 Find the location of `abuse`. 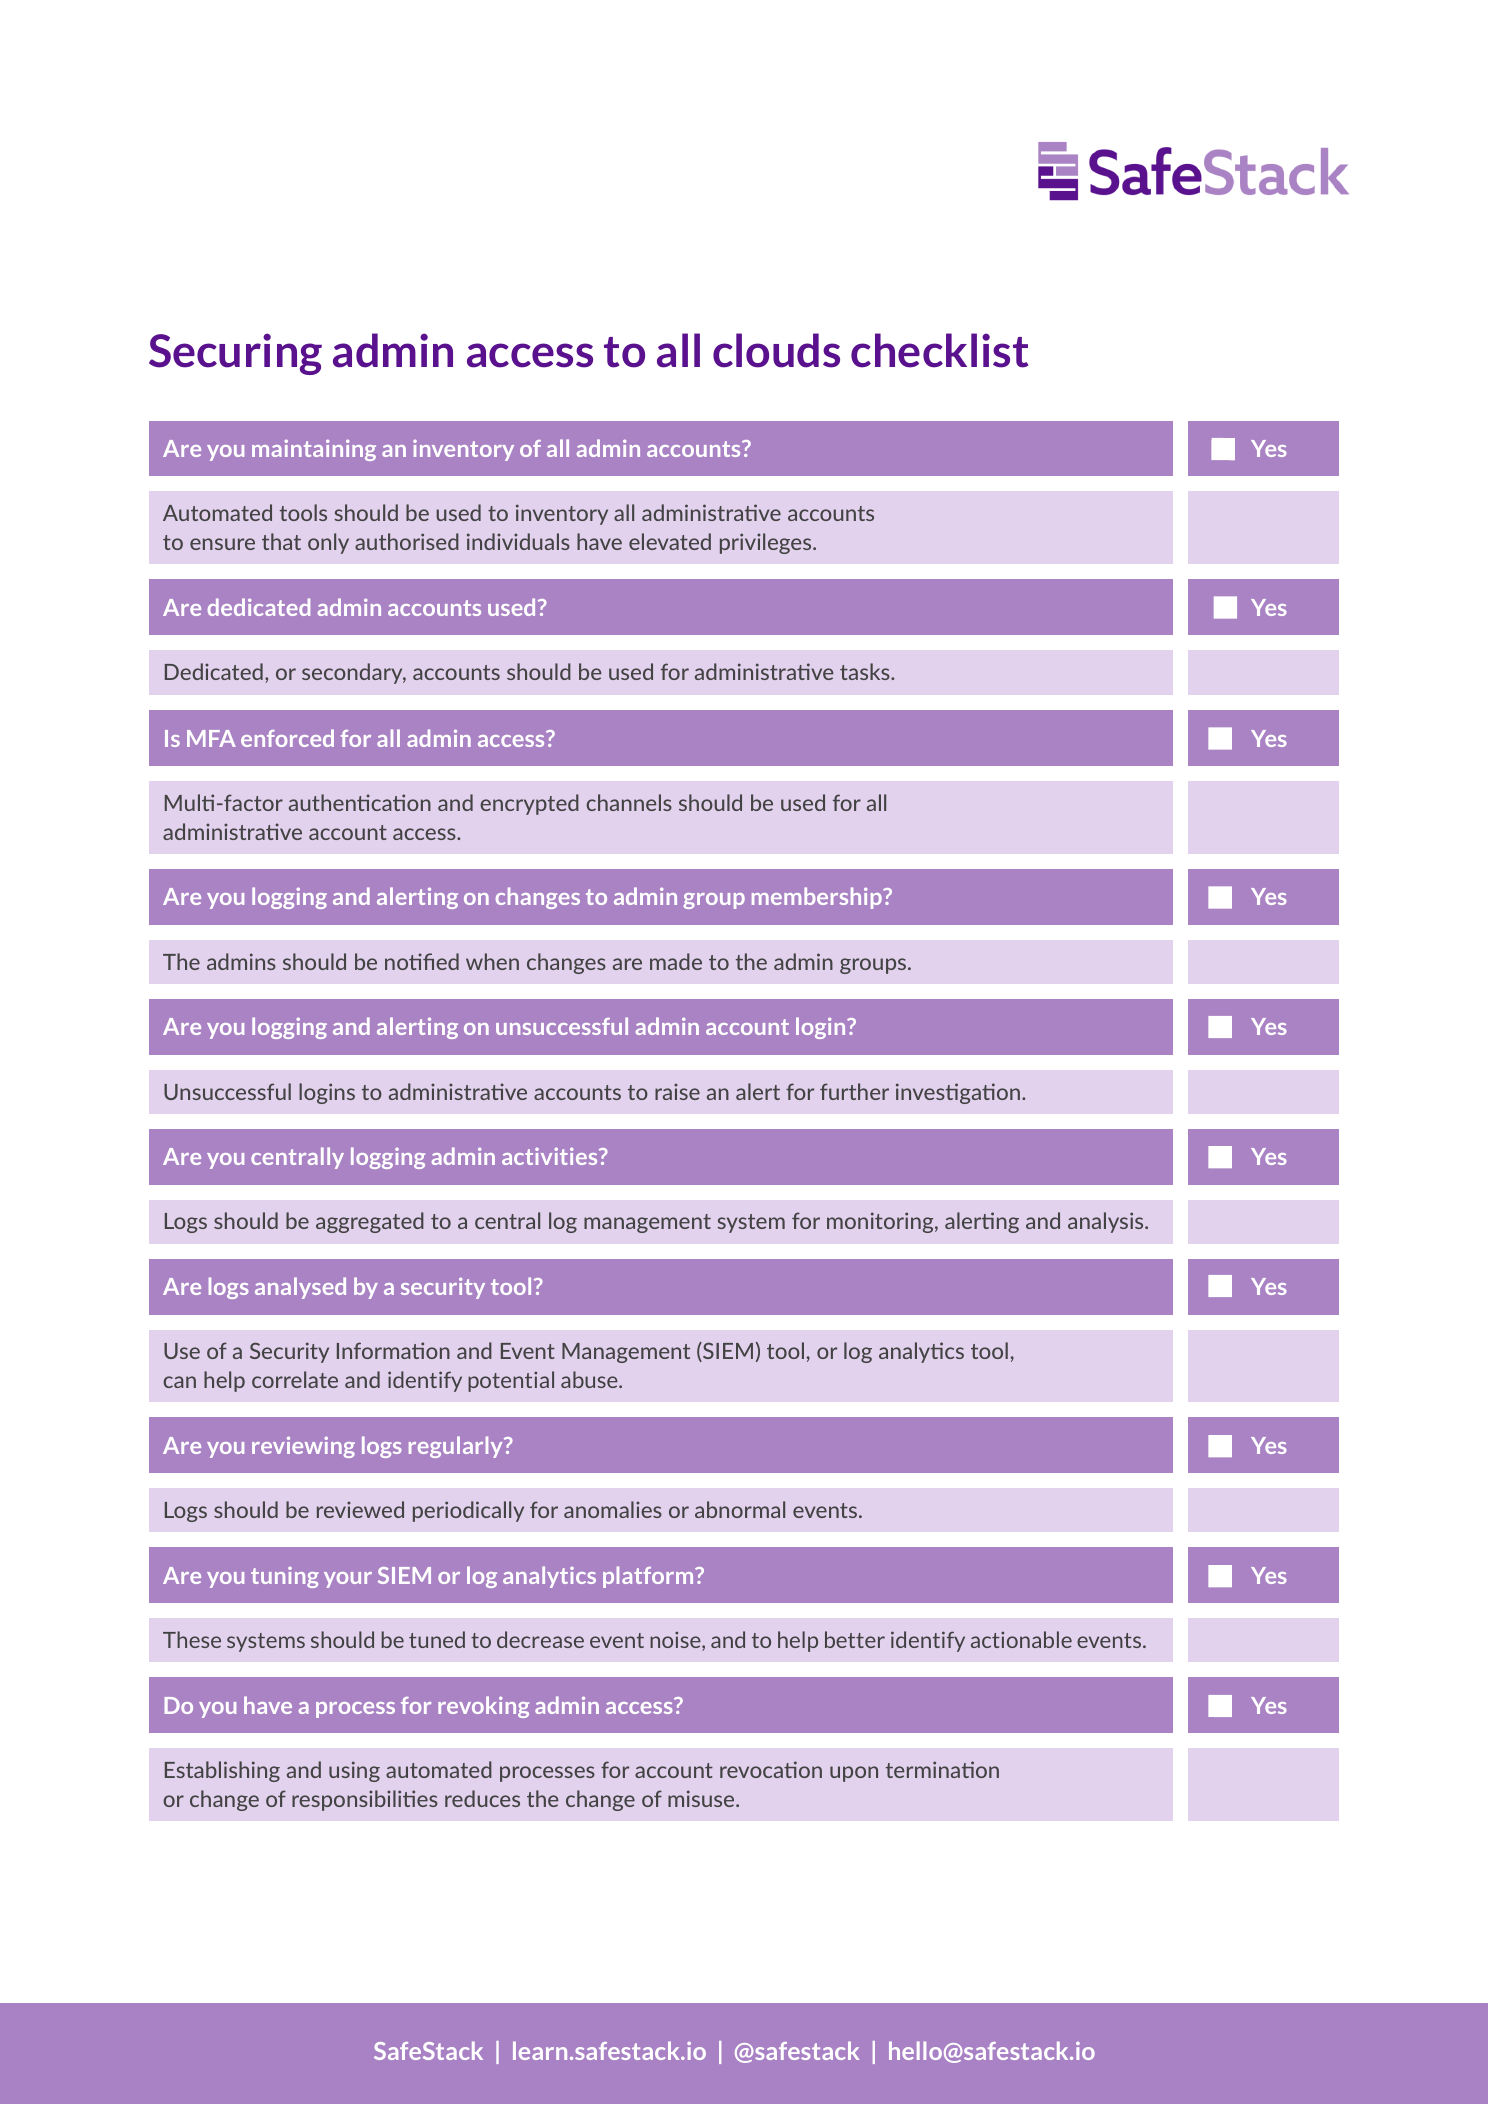

abuse is located at coordinates (590, 1379).
